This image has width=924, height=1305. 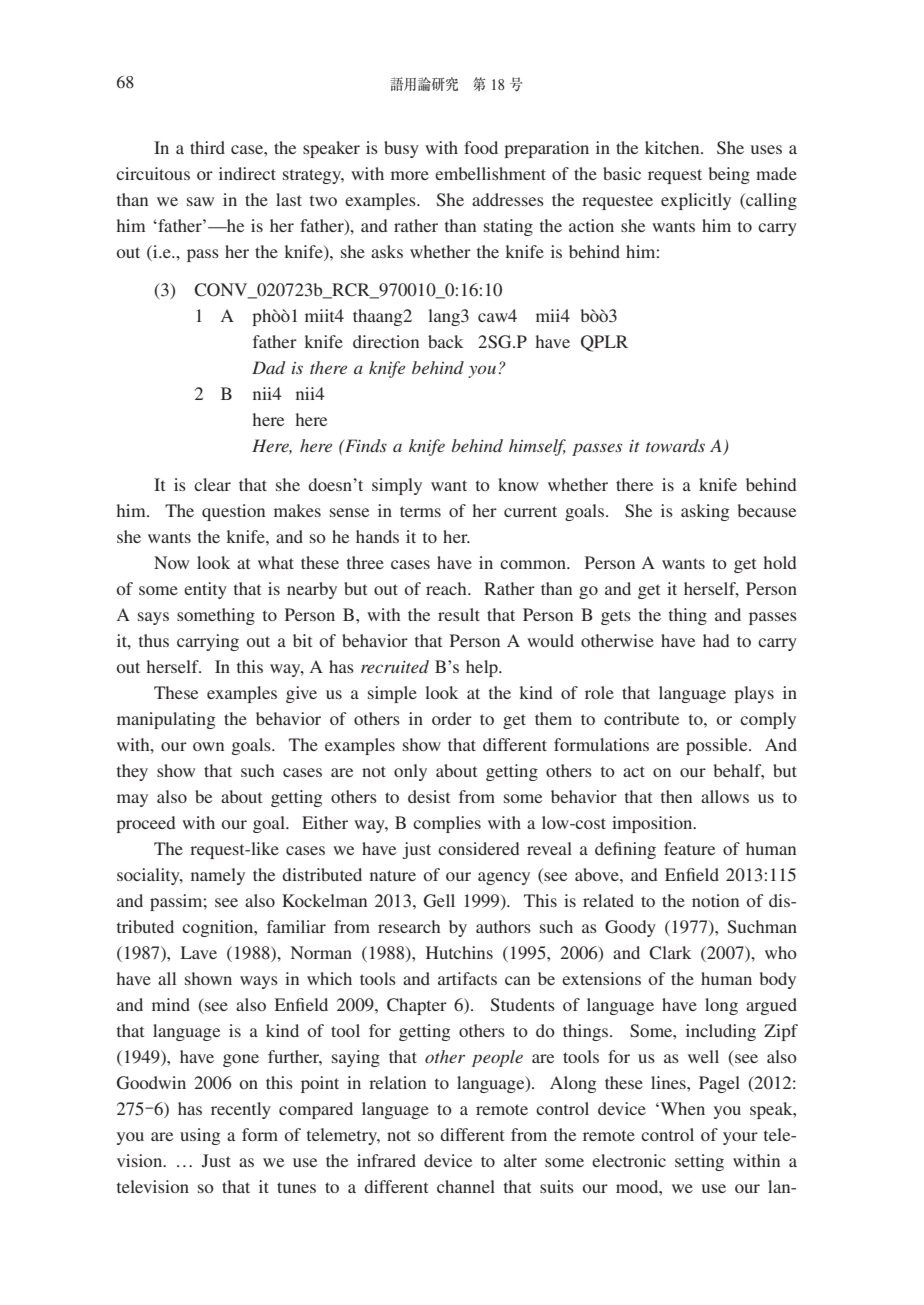 What do you see at coordinates (200, 1136) in the image?
I see `using` at bounding box center [200, 1136].
